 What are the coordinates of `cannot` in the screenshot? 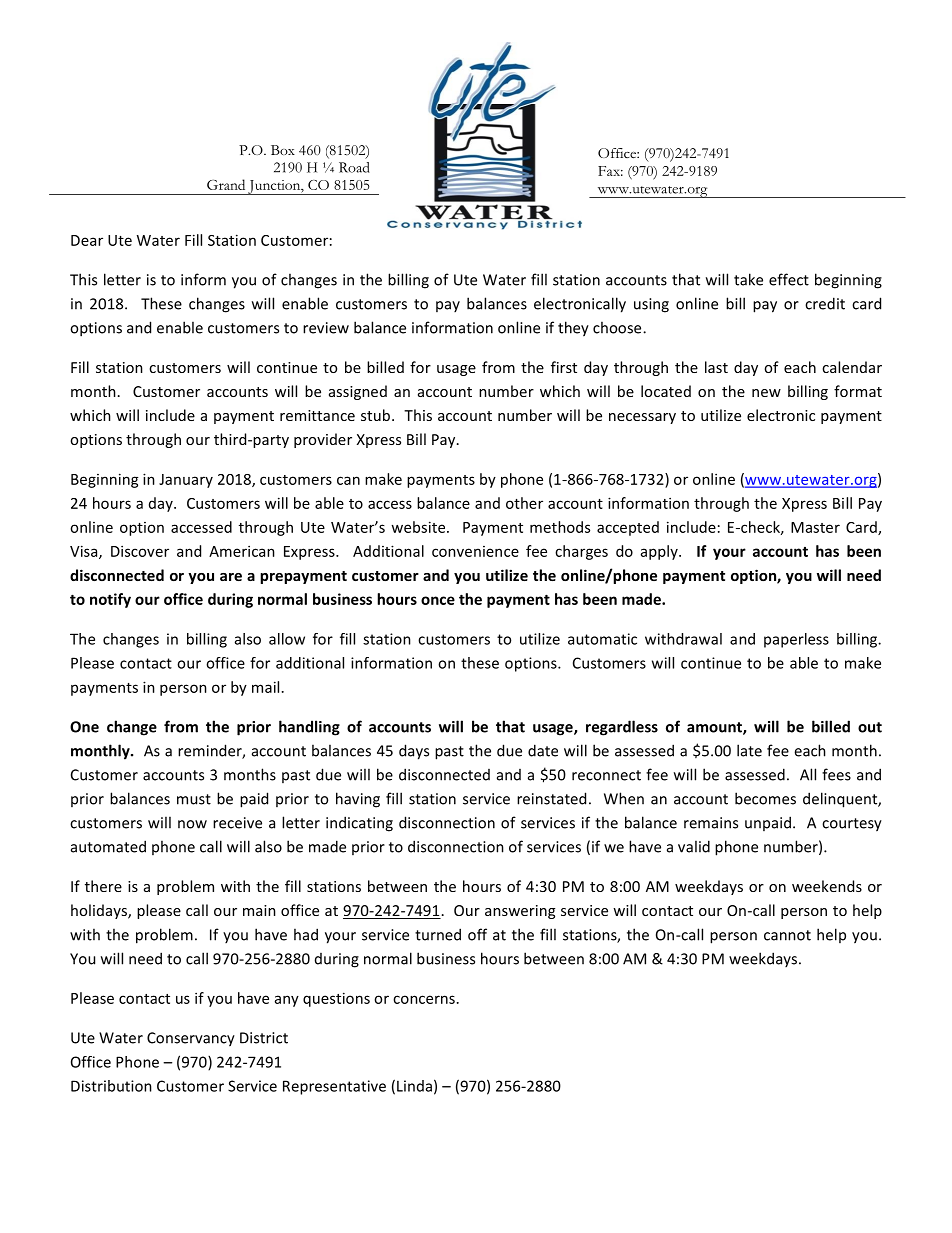 It's located at (787, 935).
